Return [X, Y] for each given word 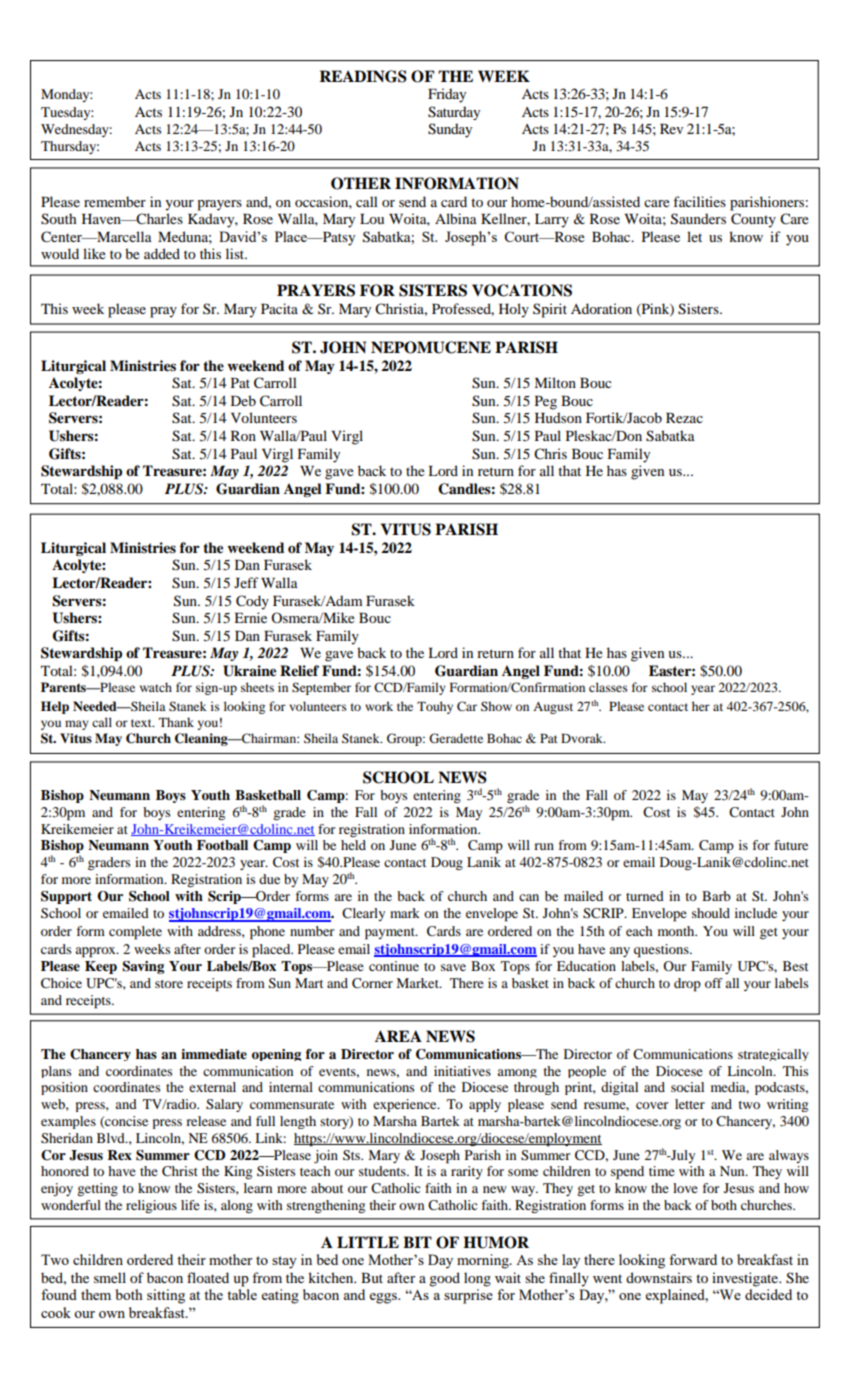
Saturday [454, 113]
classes [608, 687]
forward [693, 1259]
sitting [166, 1296]
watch [156, 687]
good [444, 1279]
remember [115, 201]
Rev [671, 129]
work [379, 706]
